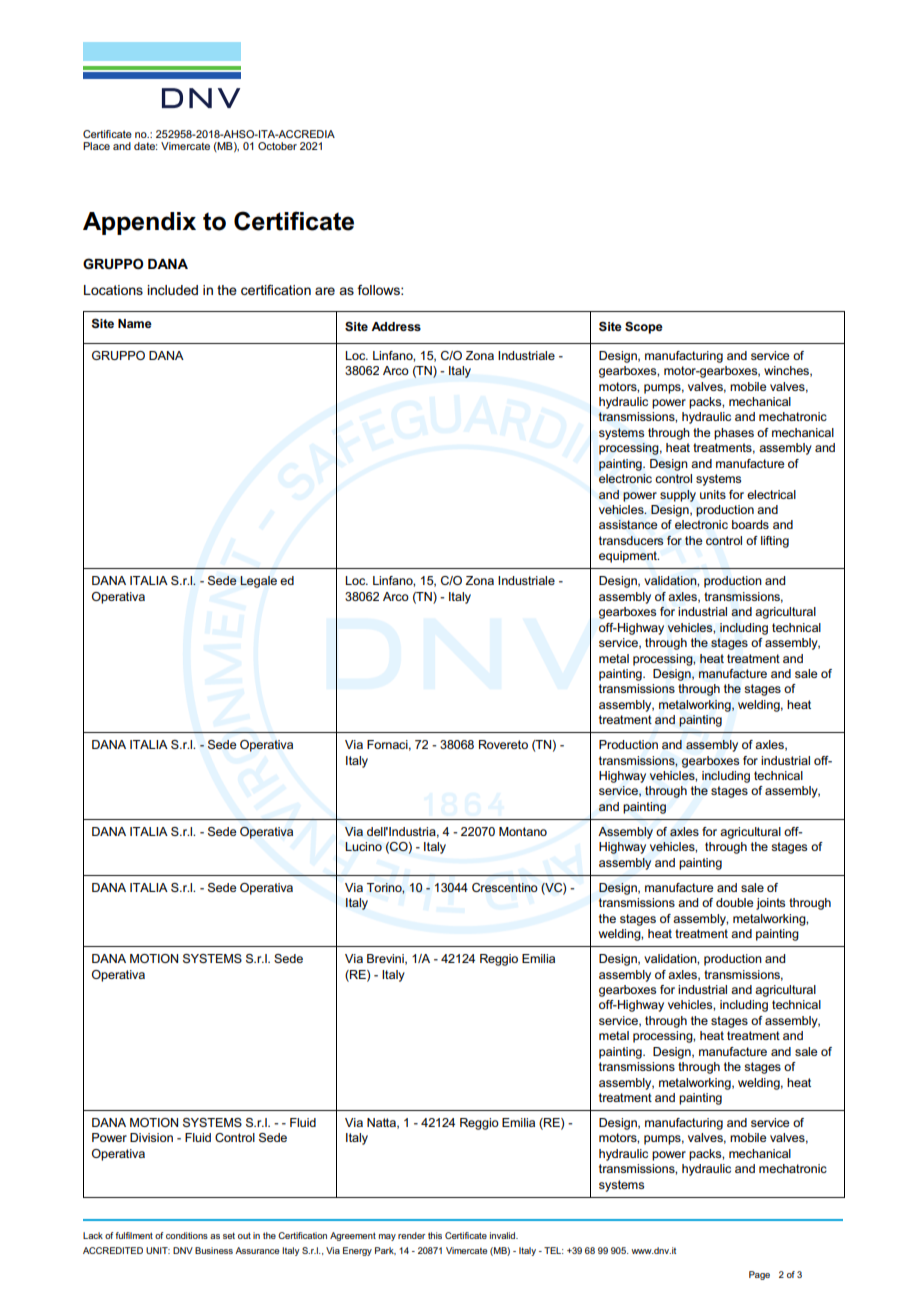  Describe the element at coordinates (523, 831) in the screenshot. I see `Montano` at that location.
